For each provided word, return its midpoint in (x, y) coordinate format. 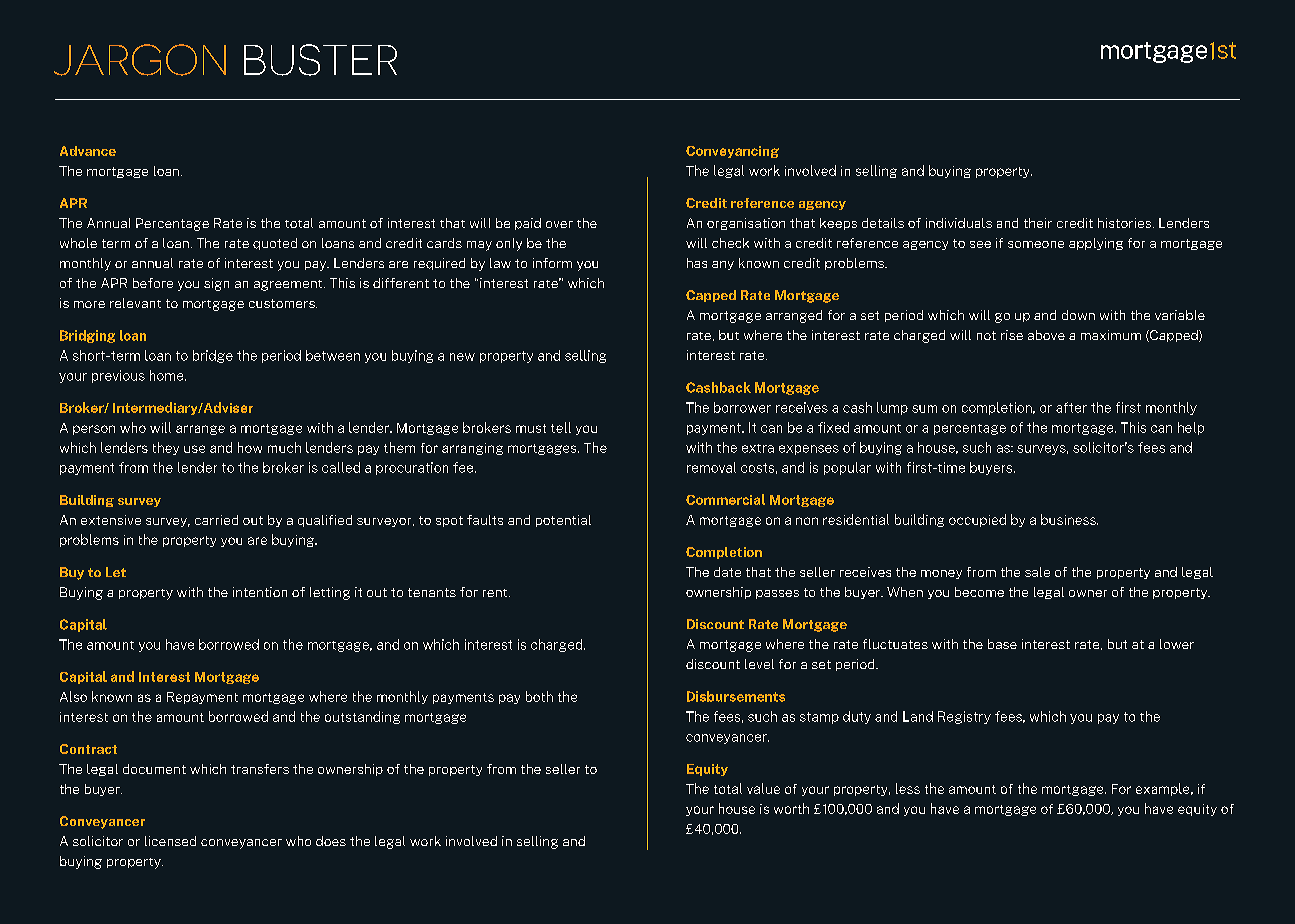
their (1038, 223)
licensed (170, 841)
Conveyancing (732, 152)
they (166, 448)
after (1071, 407)
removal (711, 467)
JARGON (140, 60)
